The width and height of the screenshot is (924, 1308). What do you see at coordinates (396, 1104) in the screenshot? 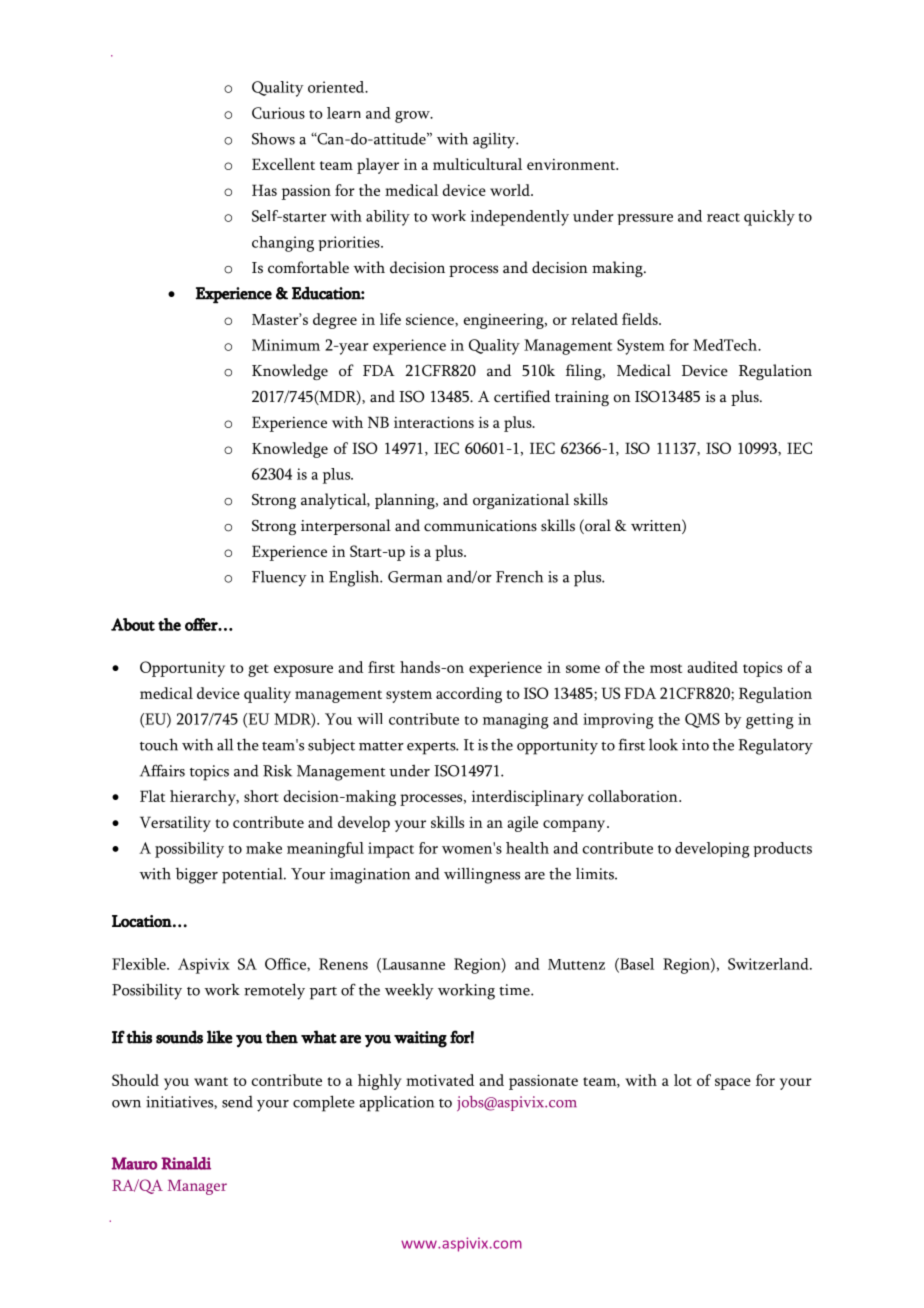
I see `application` at bounding box center [396, 1104].
